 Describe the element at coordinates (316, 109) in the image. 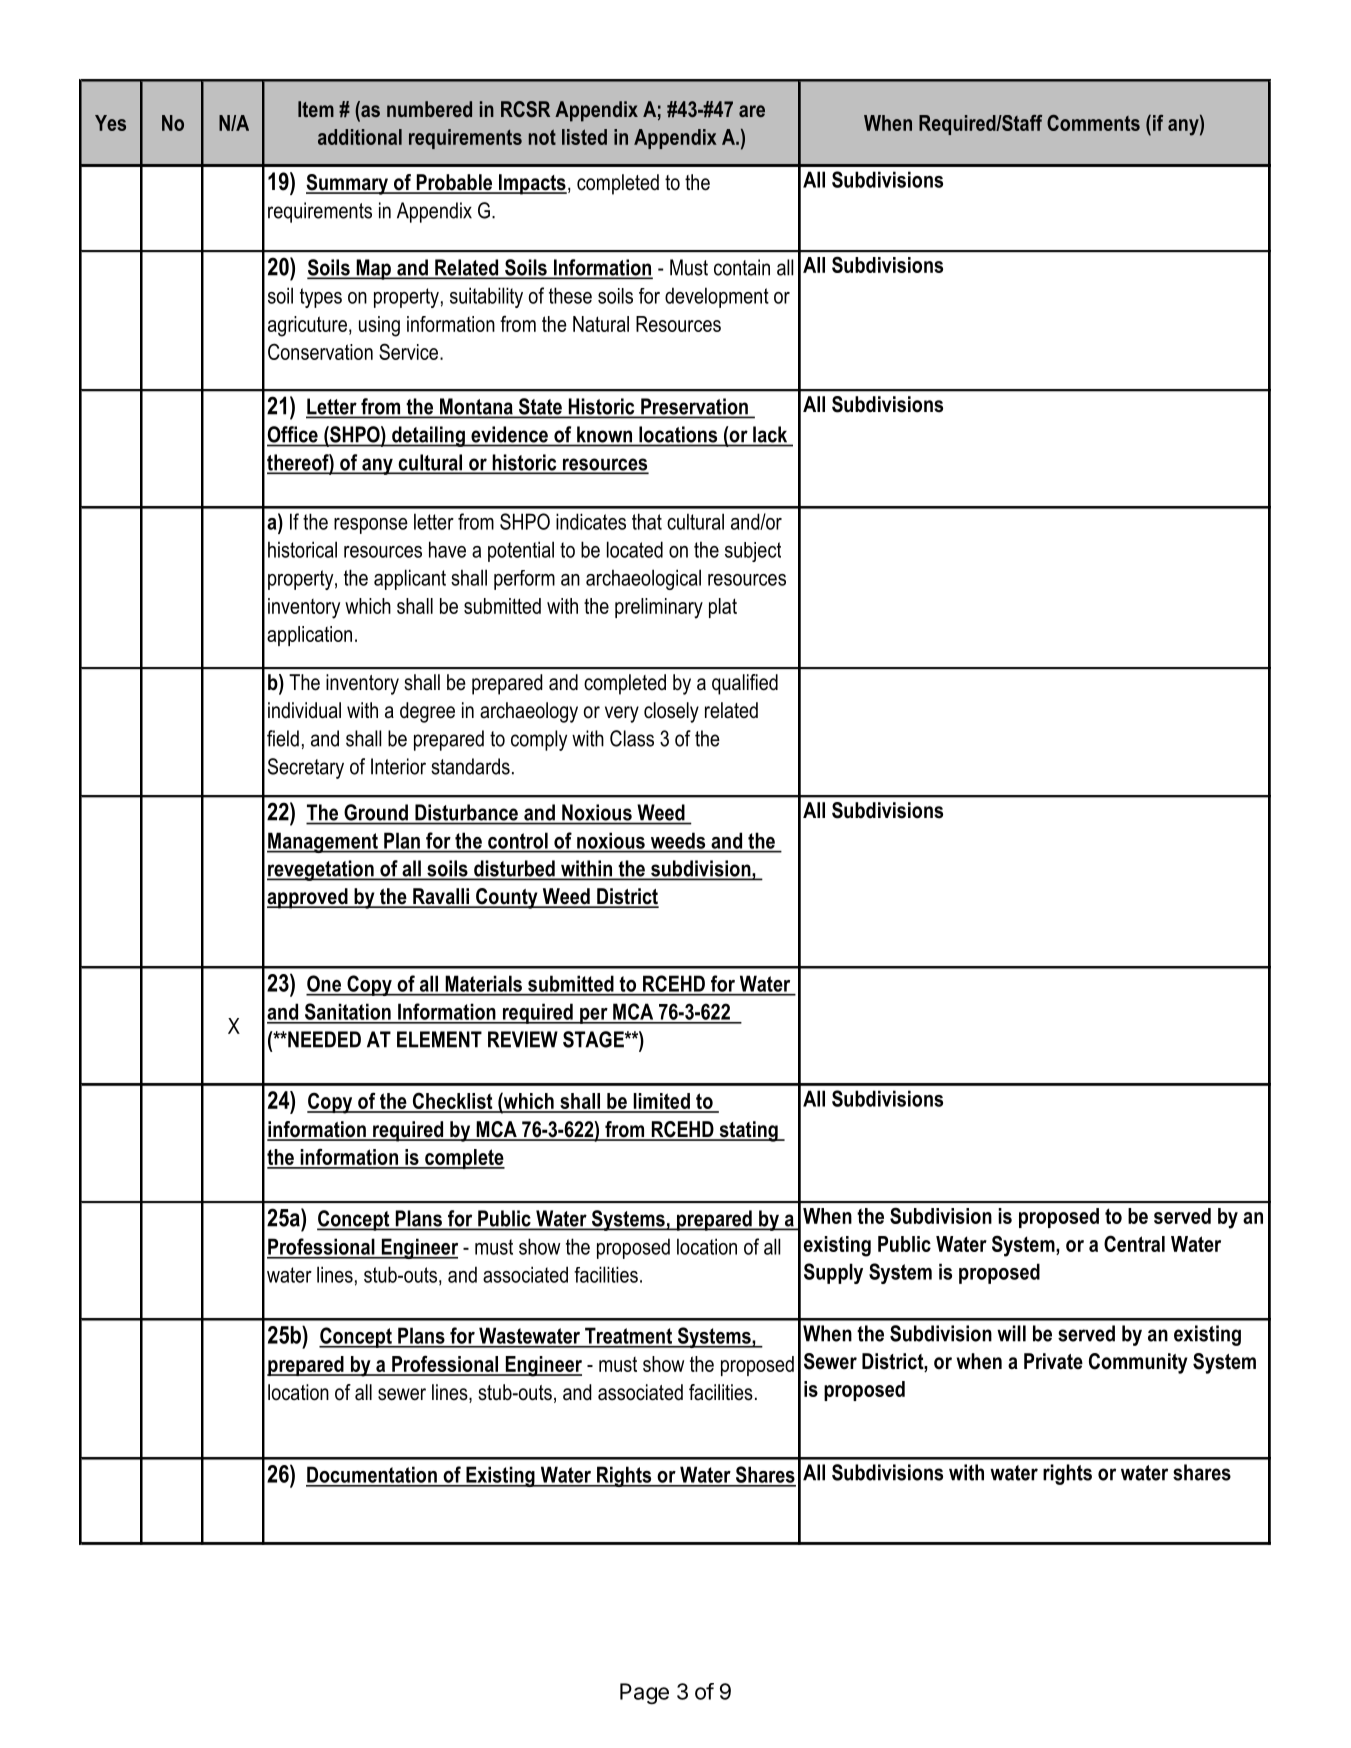

I see `Item` at that location.
